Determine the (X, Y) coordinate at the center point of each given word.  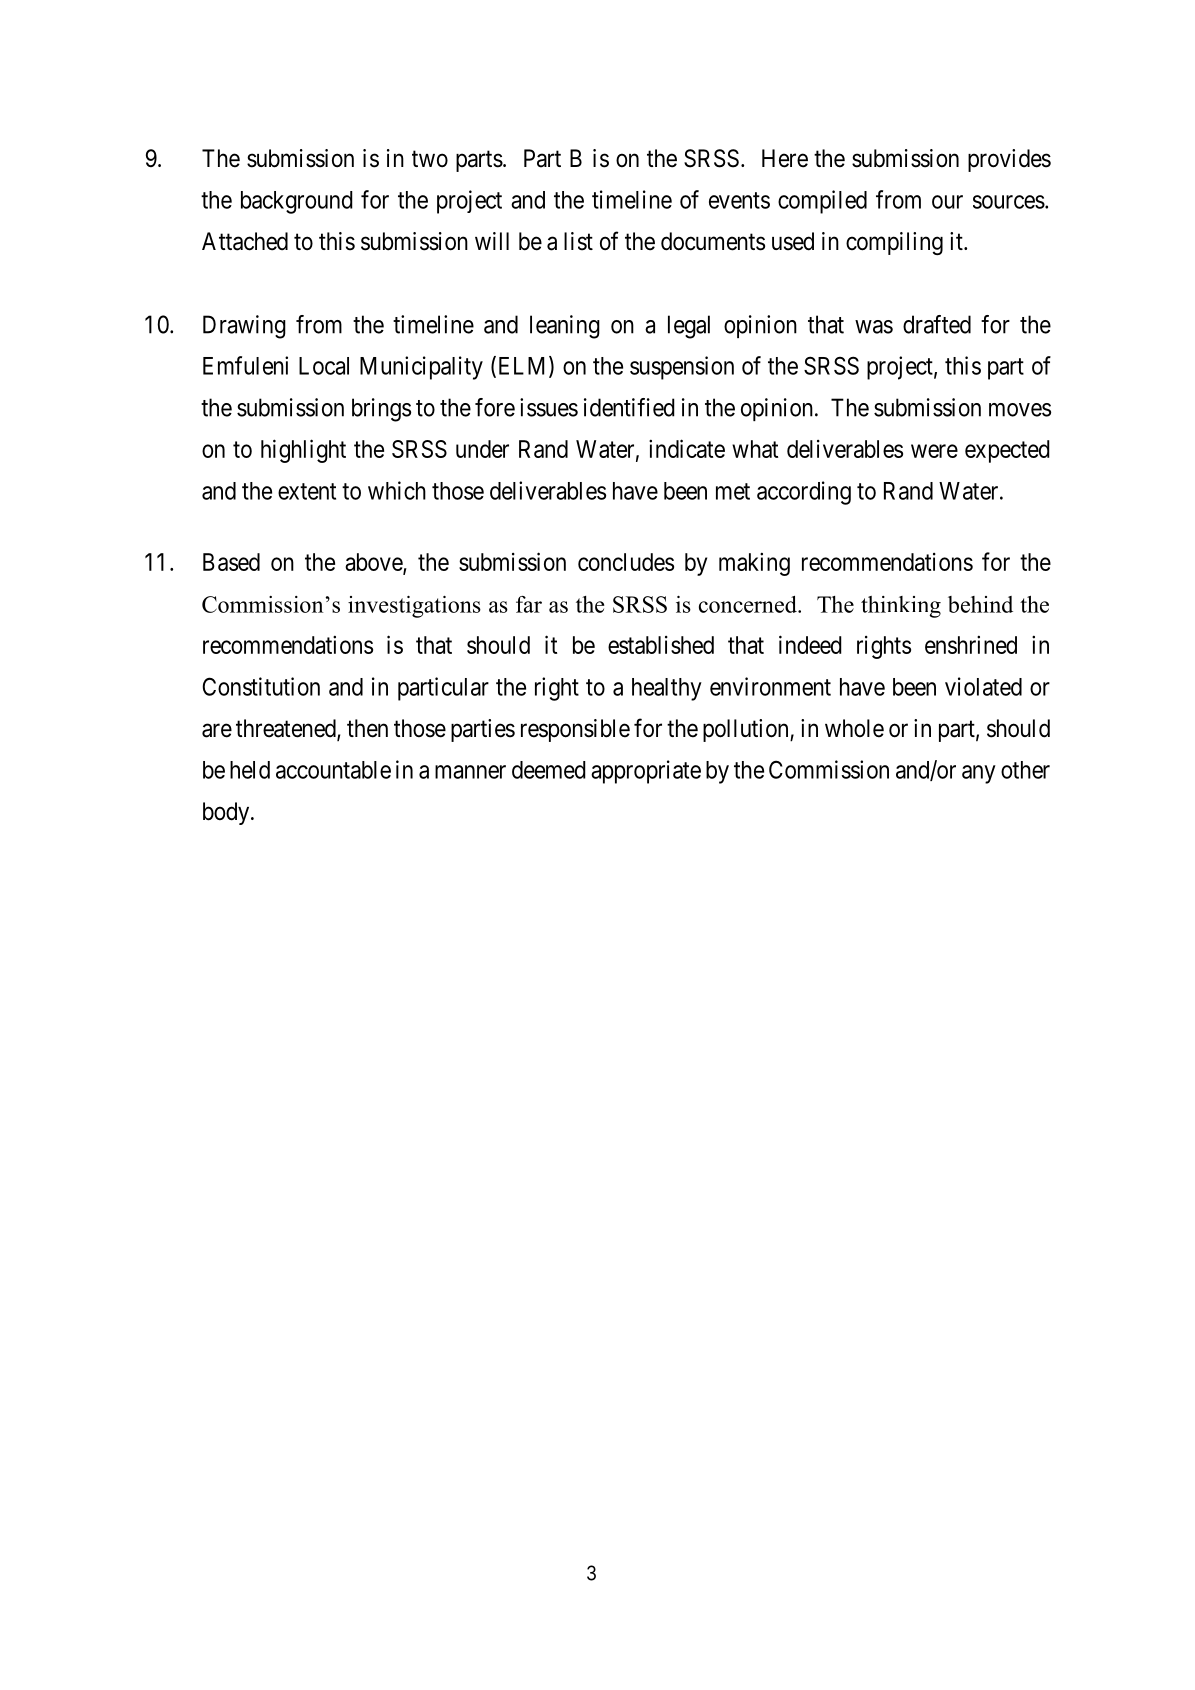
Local (324, 366)
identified (629, 407)
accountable (333, 770)
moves (1020, 410)
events (739, 200)
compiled (822, 202)
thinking (901, 607)
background (297, 202)
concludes (626, 562)
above (374, 563)
